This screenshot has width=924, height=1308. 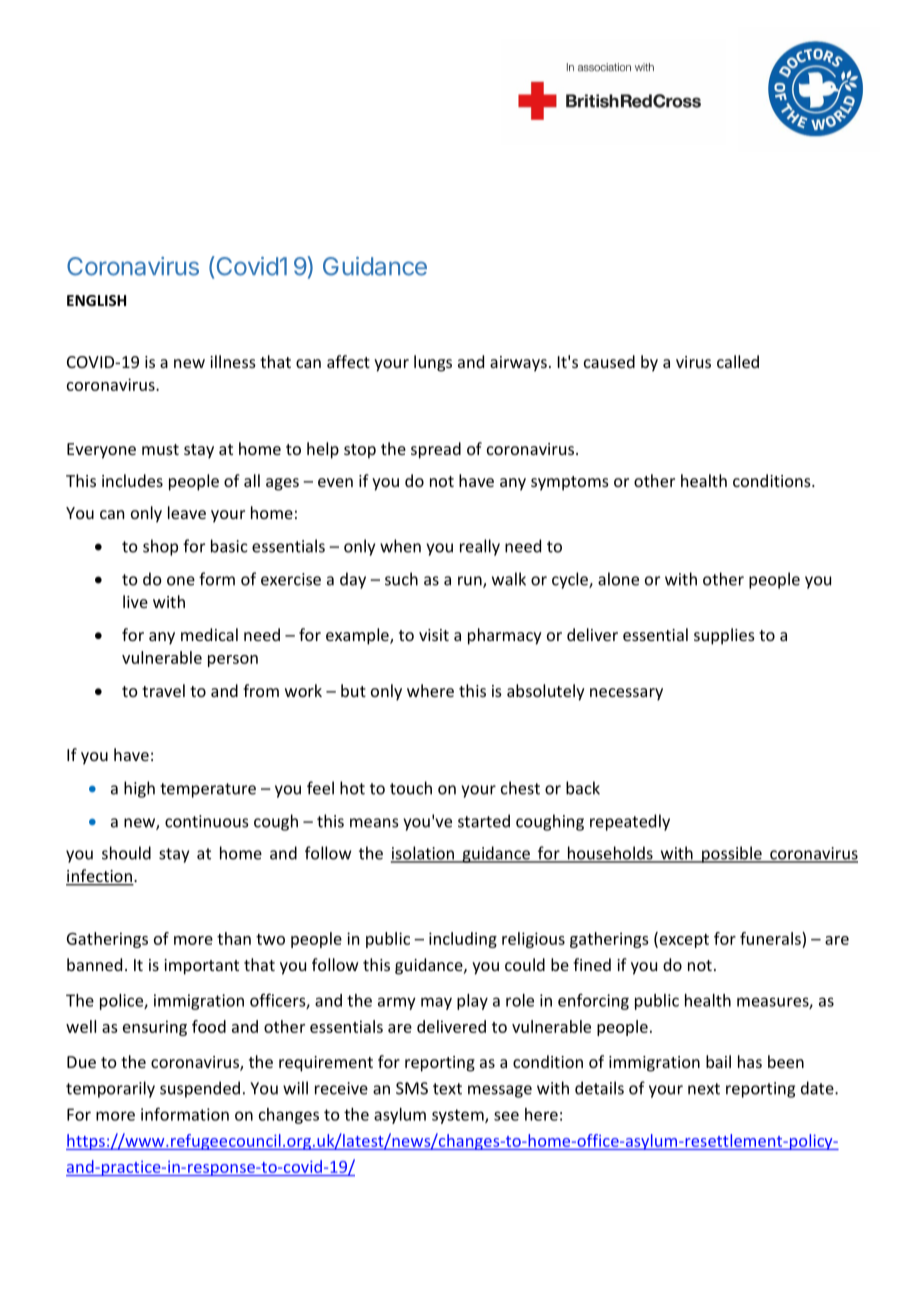 I want to click on necessary, so click(x=626, y=694).
